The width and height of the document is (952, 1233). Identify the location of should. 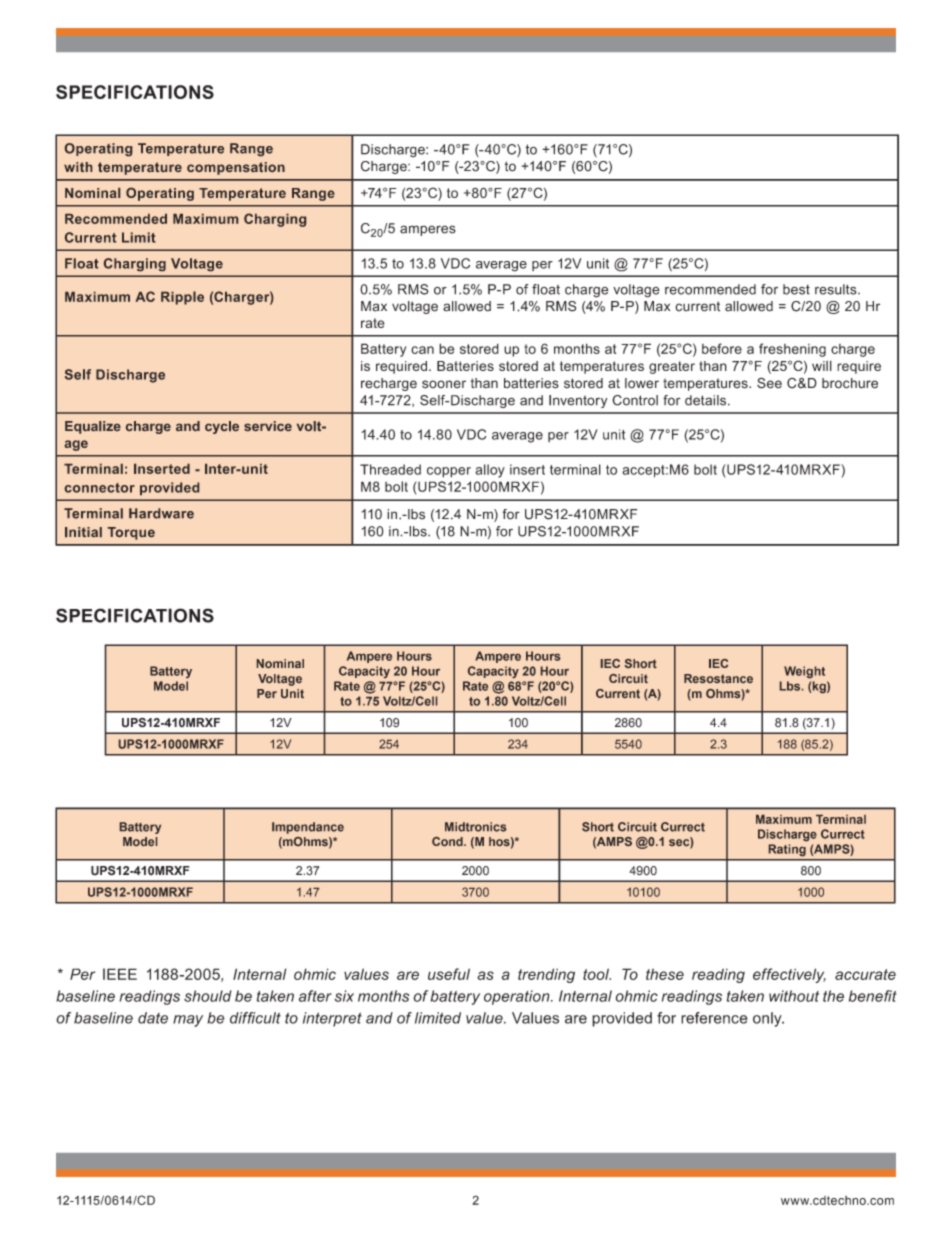
(208, 996).
